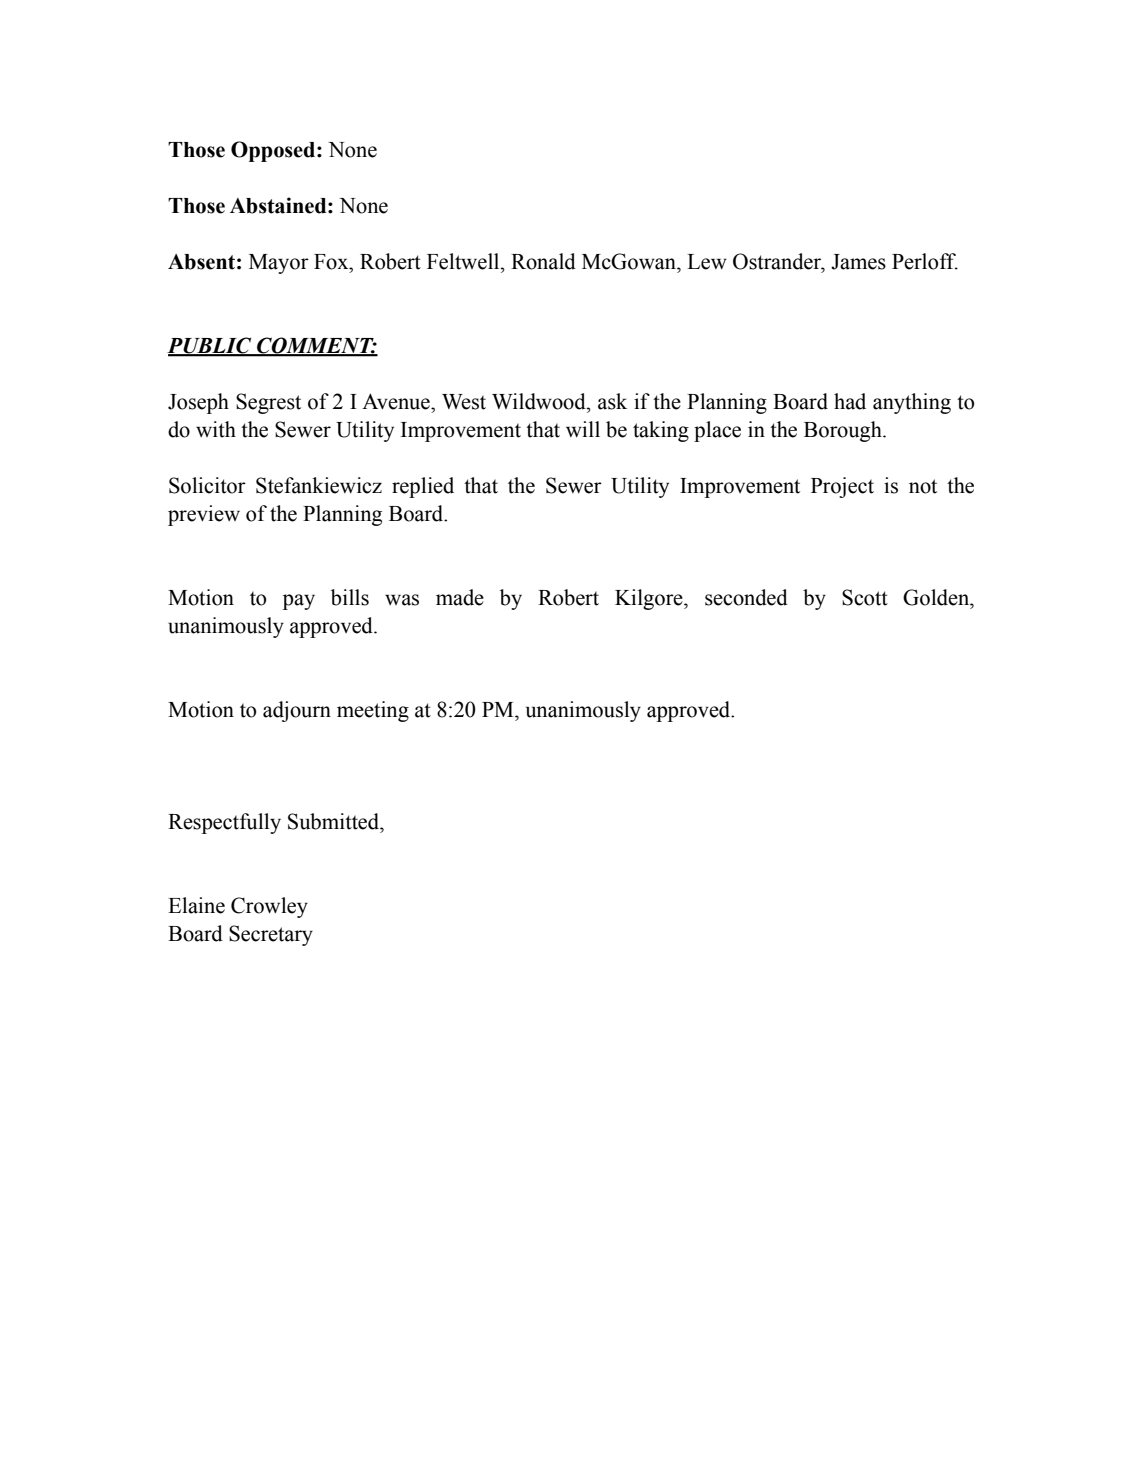 The width and height of the image is (1143, 1479). What do you see at coordinates (207, 485) in the image?
I see `Solicitor` at bounding box center [207, 485].
